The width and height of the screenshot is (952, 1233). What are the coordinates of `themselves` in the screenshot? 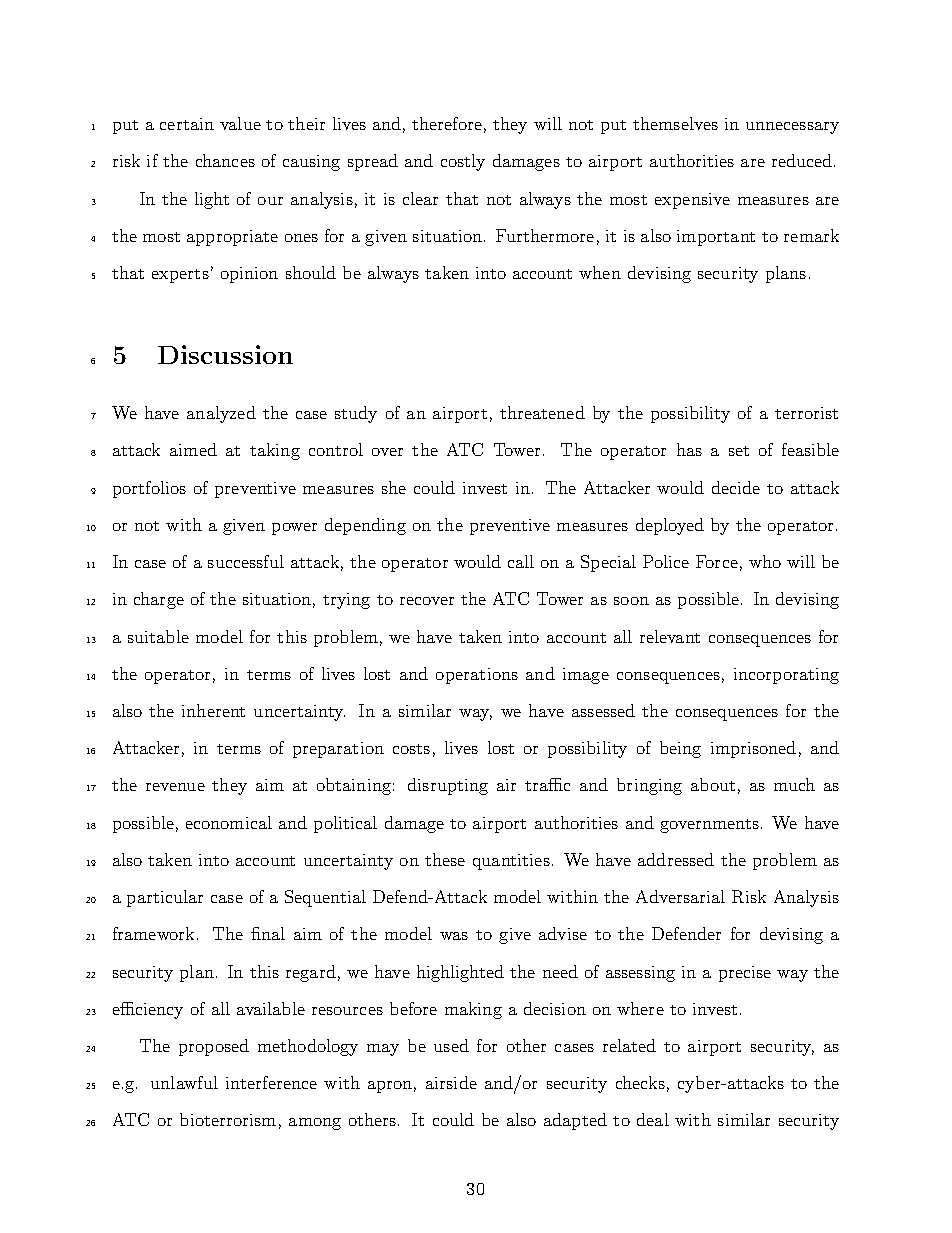 It's located at (675, 123).
